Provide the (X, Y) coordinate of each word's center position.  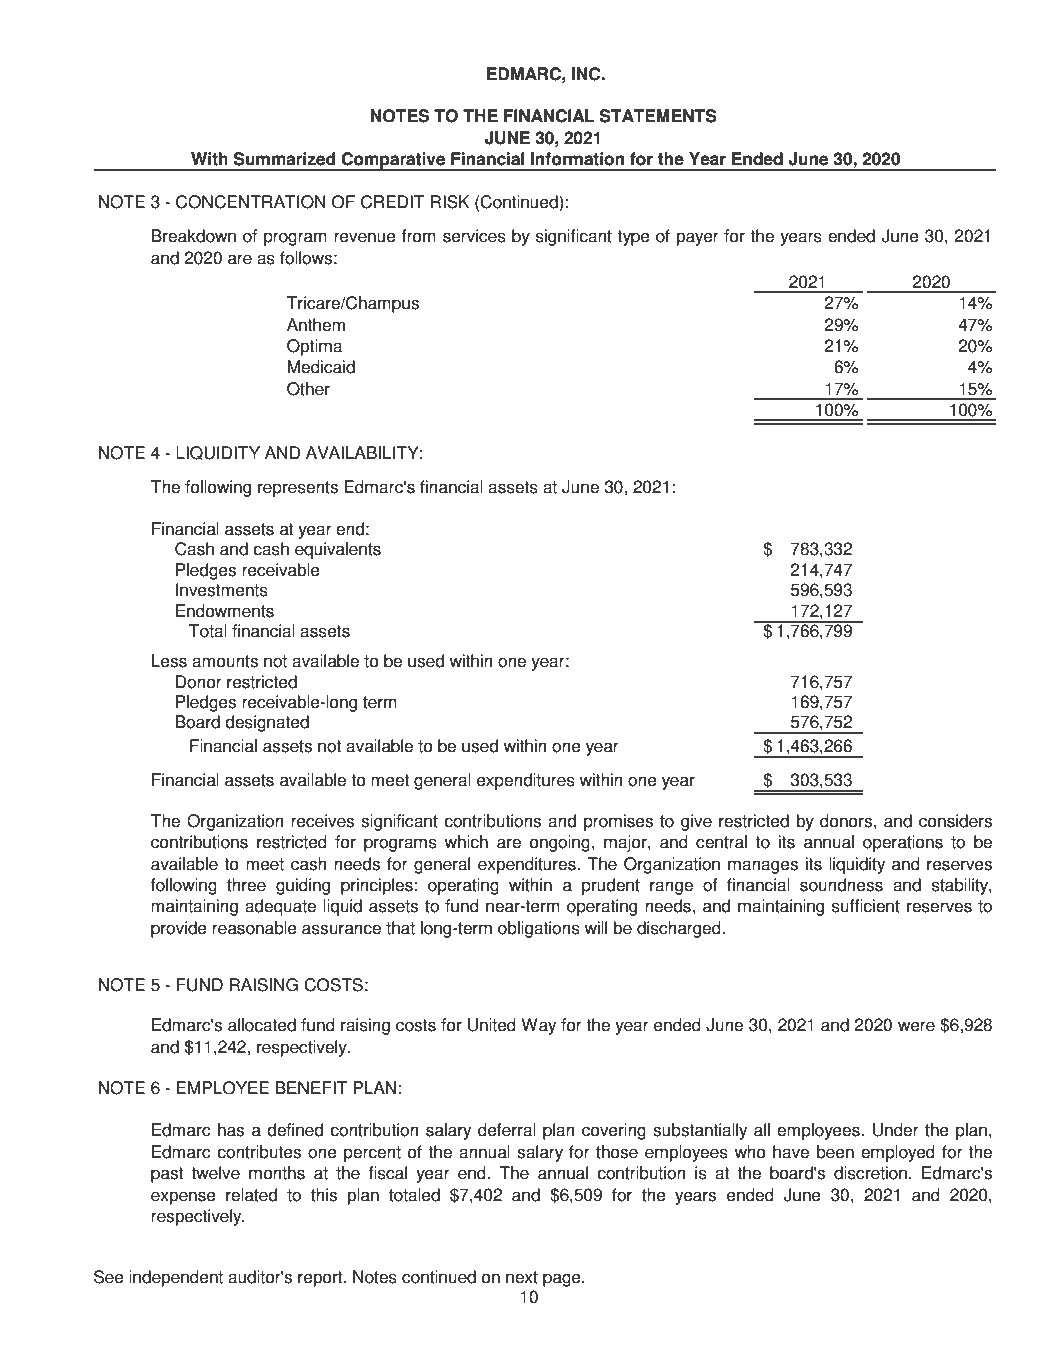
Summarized (284, 159)
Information (578, 159)
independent (176, 1278)
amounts (225, 661)
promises (618, 822)
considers (955, 821)
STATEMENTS (658, 116)
